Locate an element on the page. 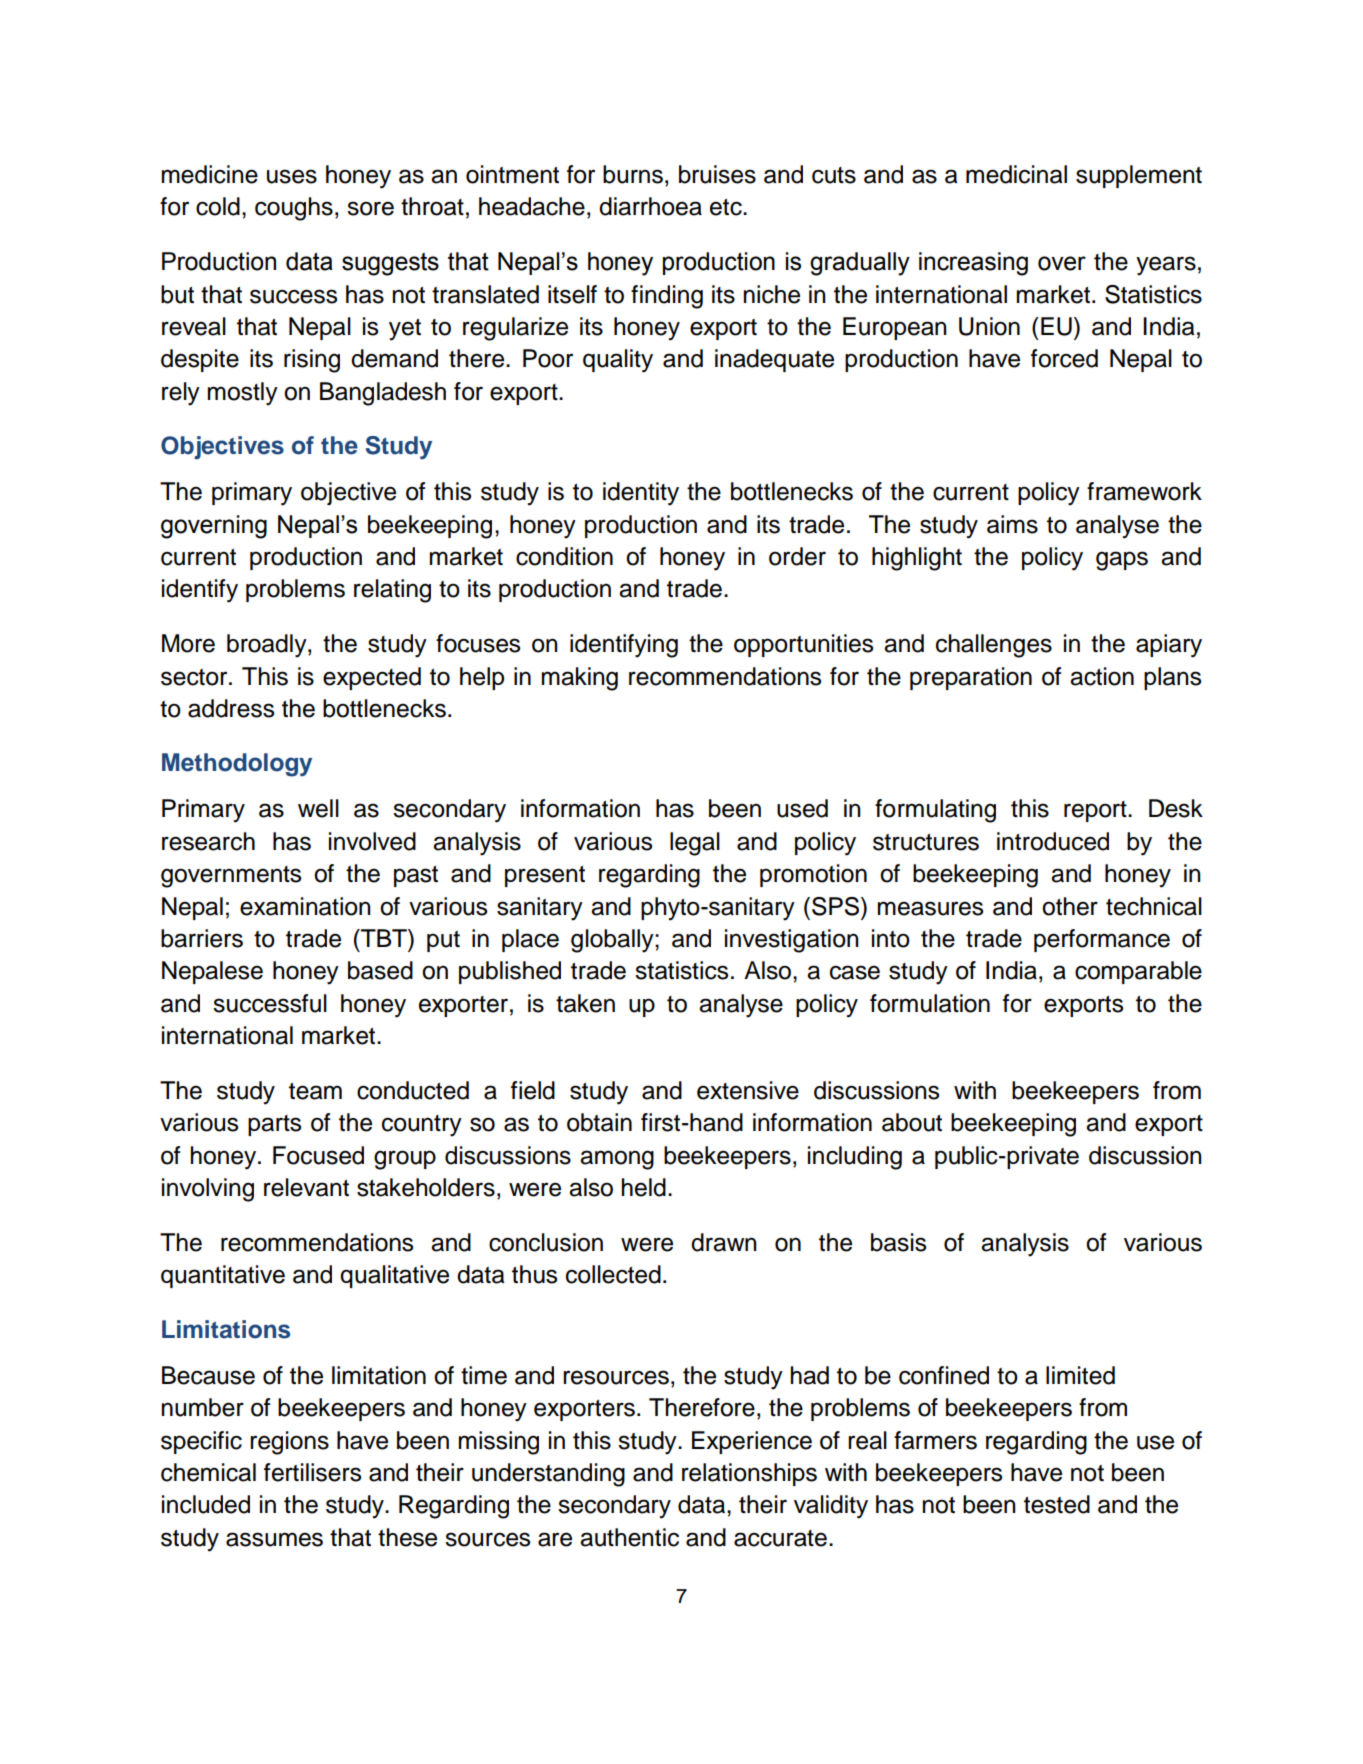 Image resolution: width=1363 pixels, height=1764 pixels. introduced is located at coordinates (1053, 841).
